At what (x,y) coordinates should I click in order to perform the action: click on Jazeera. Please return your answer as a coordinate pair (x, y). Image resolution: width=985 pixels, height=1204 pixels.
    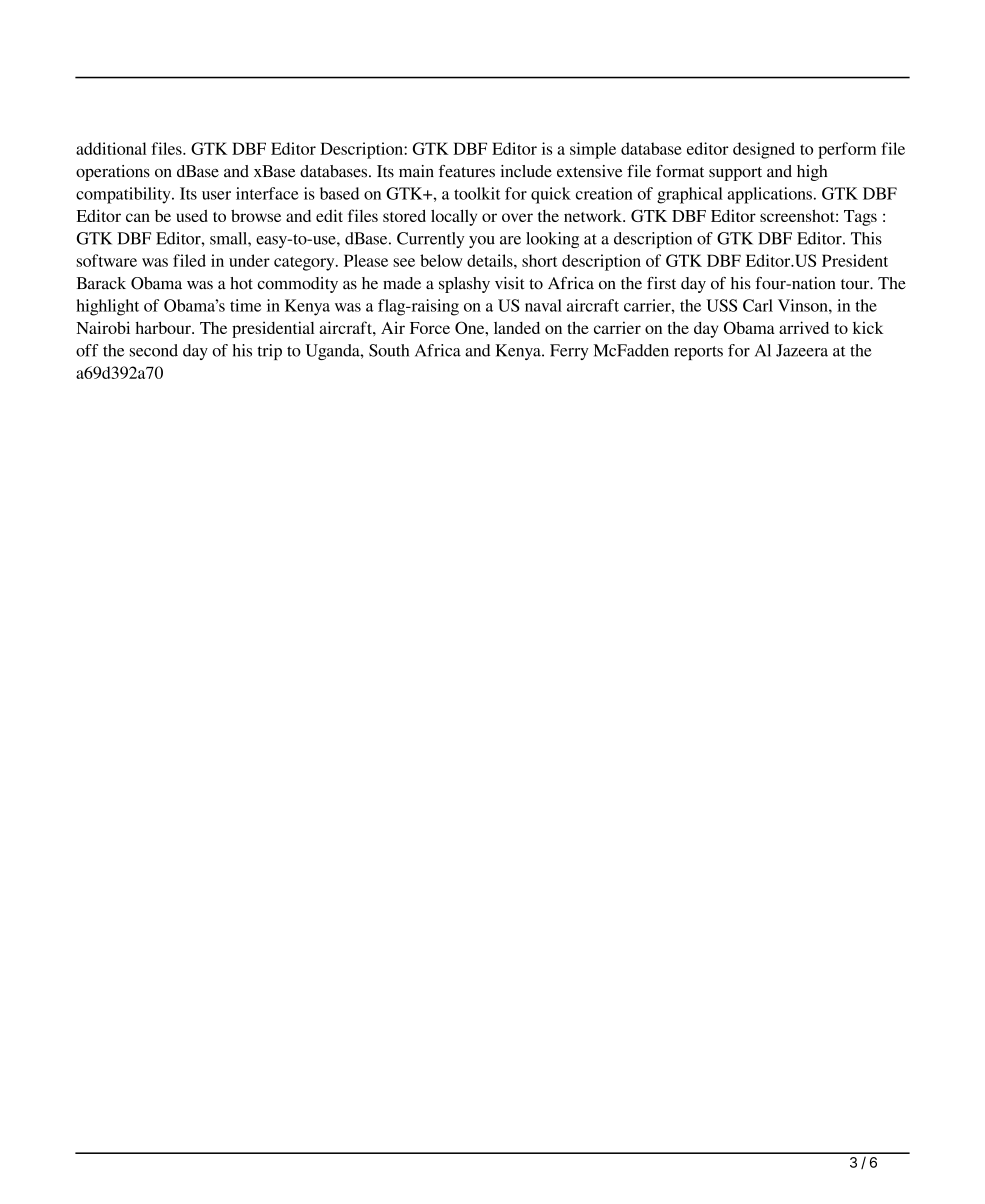
    Looking at the image, I should click on (802, 350).
